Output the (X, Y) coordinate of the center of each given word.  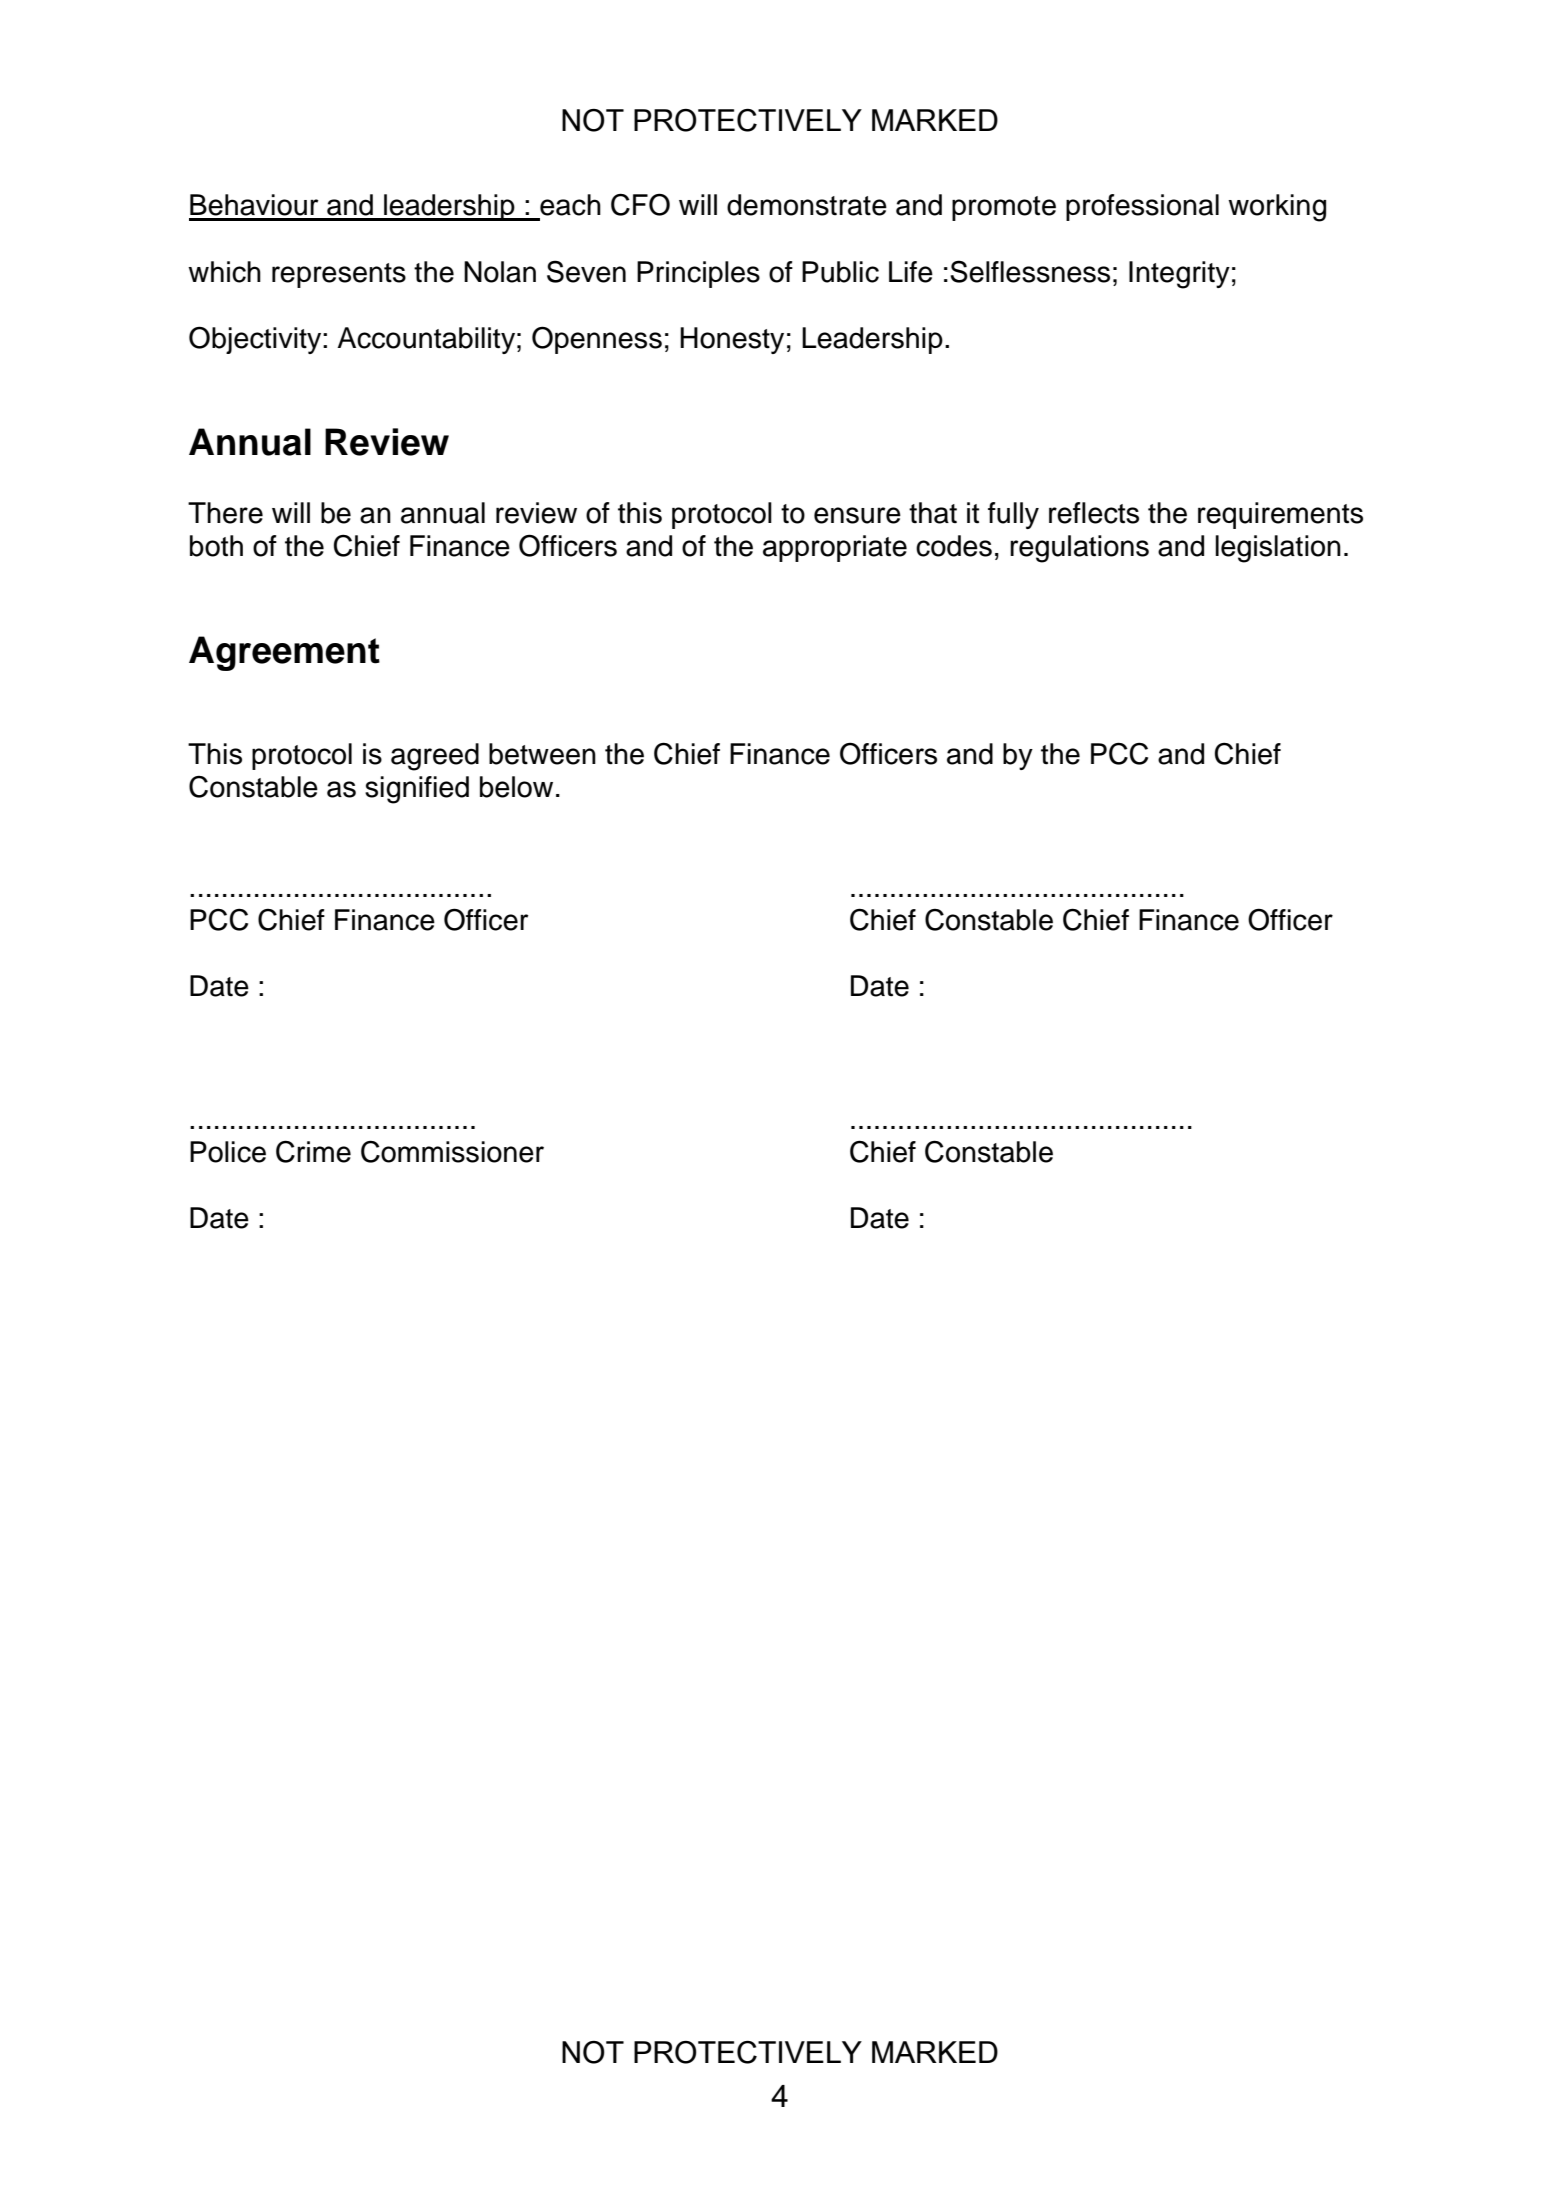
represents (339, 275)
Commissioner (452, 1151)
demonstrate (807, 205)
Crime (313, 1151)
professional (1142, 207)
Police (228, 1152)
